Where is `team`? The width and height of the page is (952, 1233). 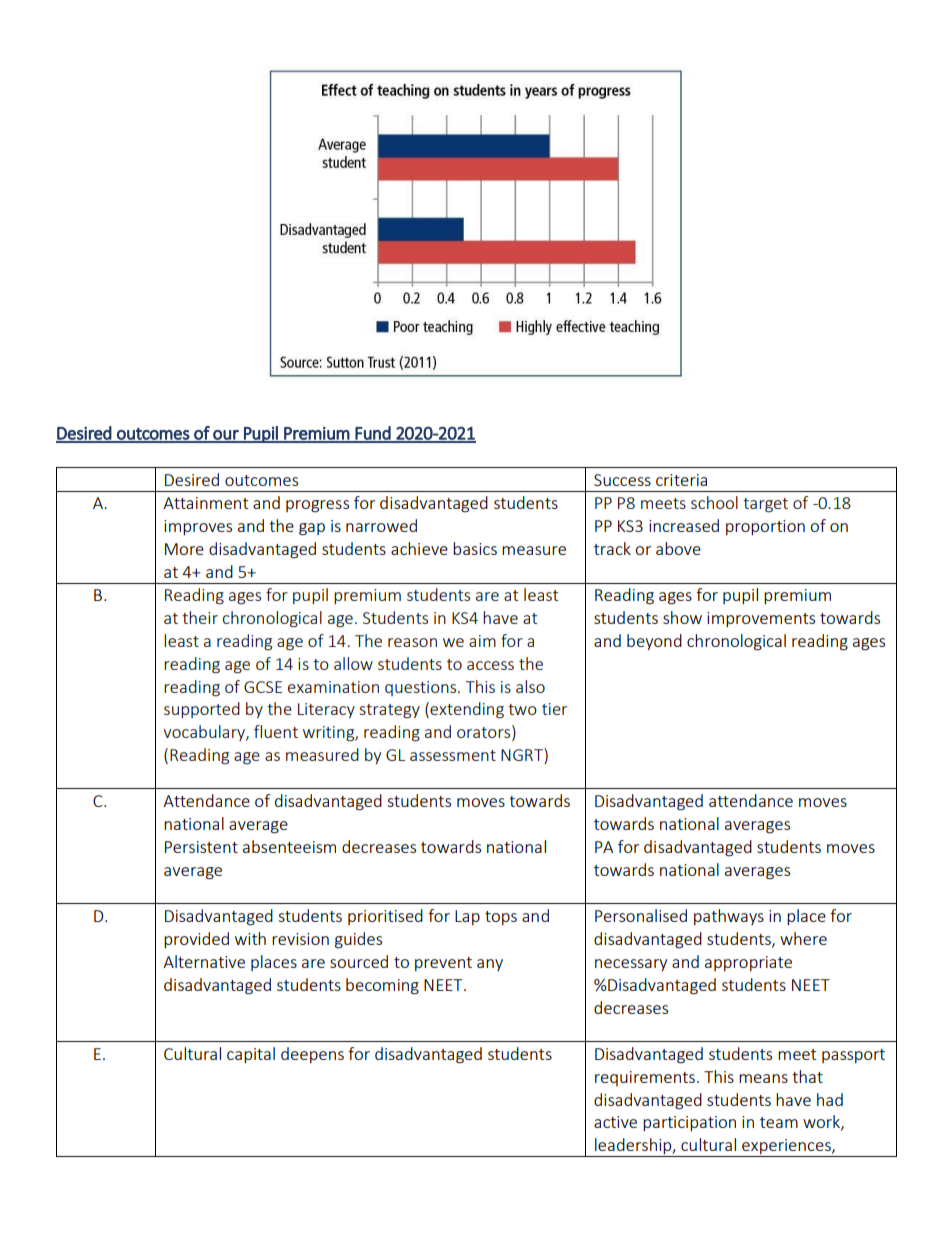
team is located at coordinates (779, 1122).
